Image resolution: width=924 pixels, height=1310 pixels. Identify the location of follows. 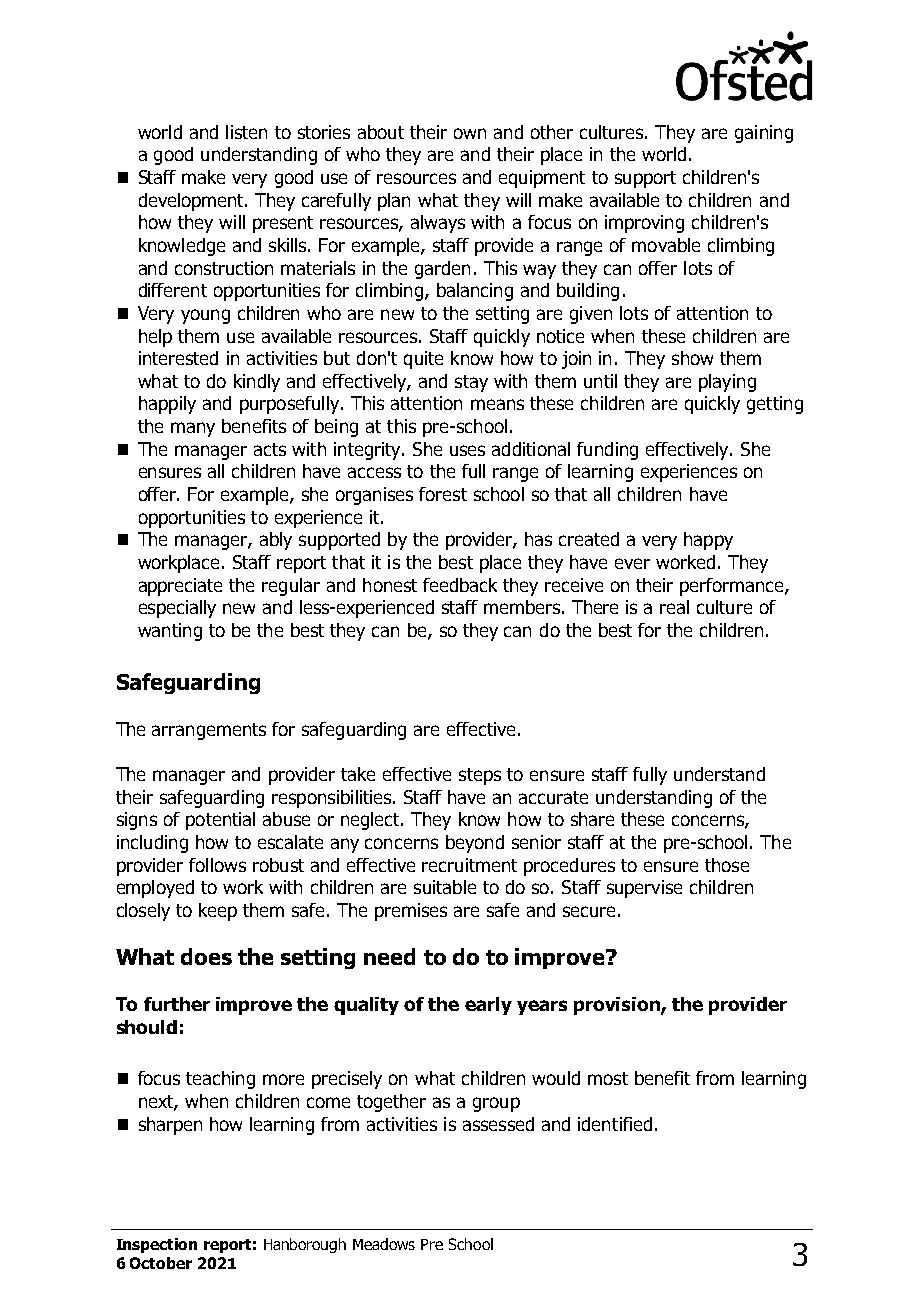
(217, 865).
